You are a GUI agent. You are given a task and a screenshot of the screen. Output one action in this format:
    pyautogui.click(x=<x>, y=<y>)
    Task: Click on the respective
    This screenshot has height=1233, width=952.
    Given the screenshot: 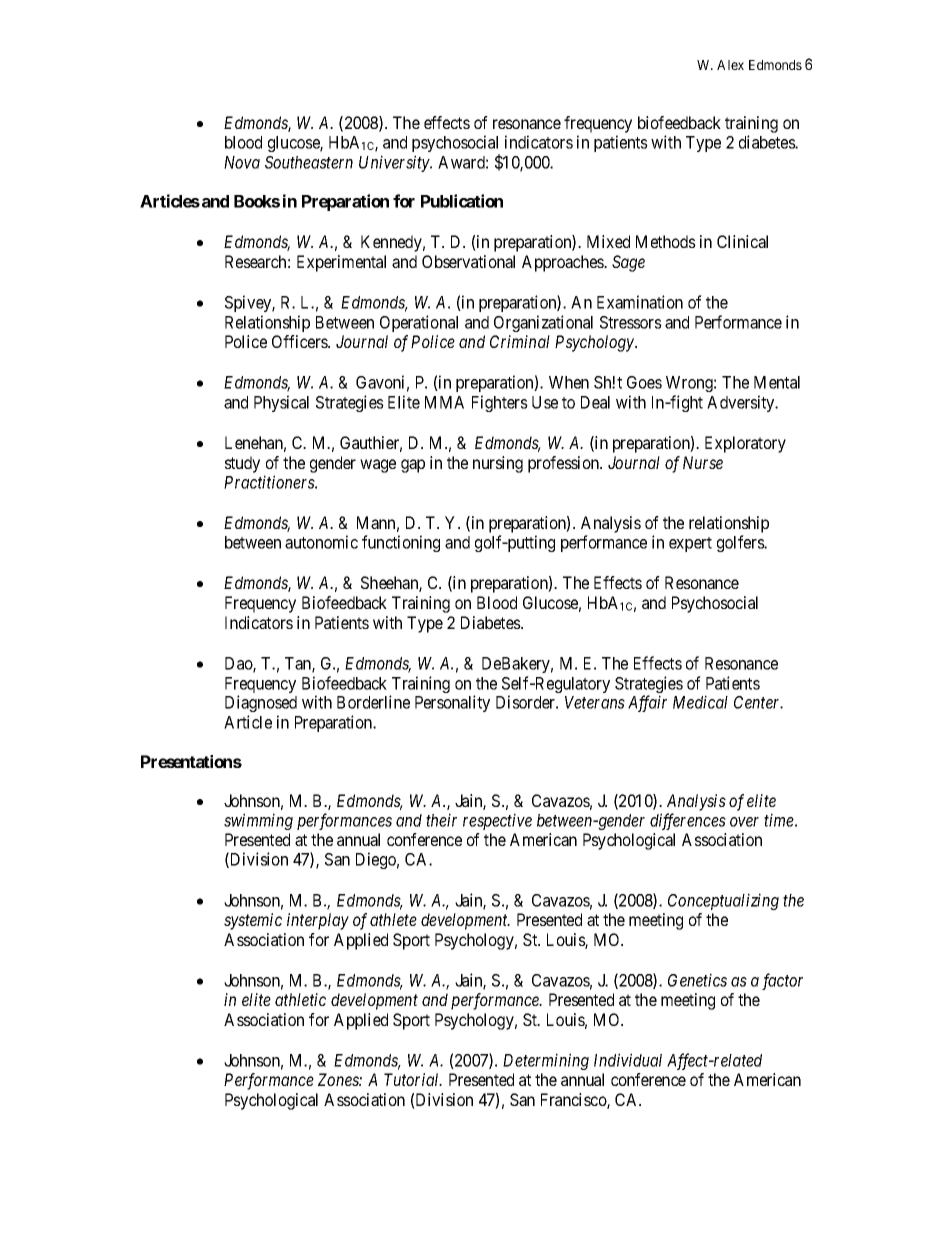 What is the action you would take?
    pyautogui.click(x=497, y=821)
